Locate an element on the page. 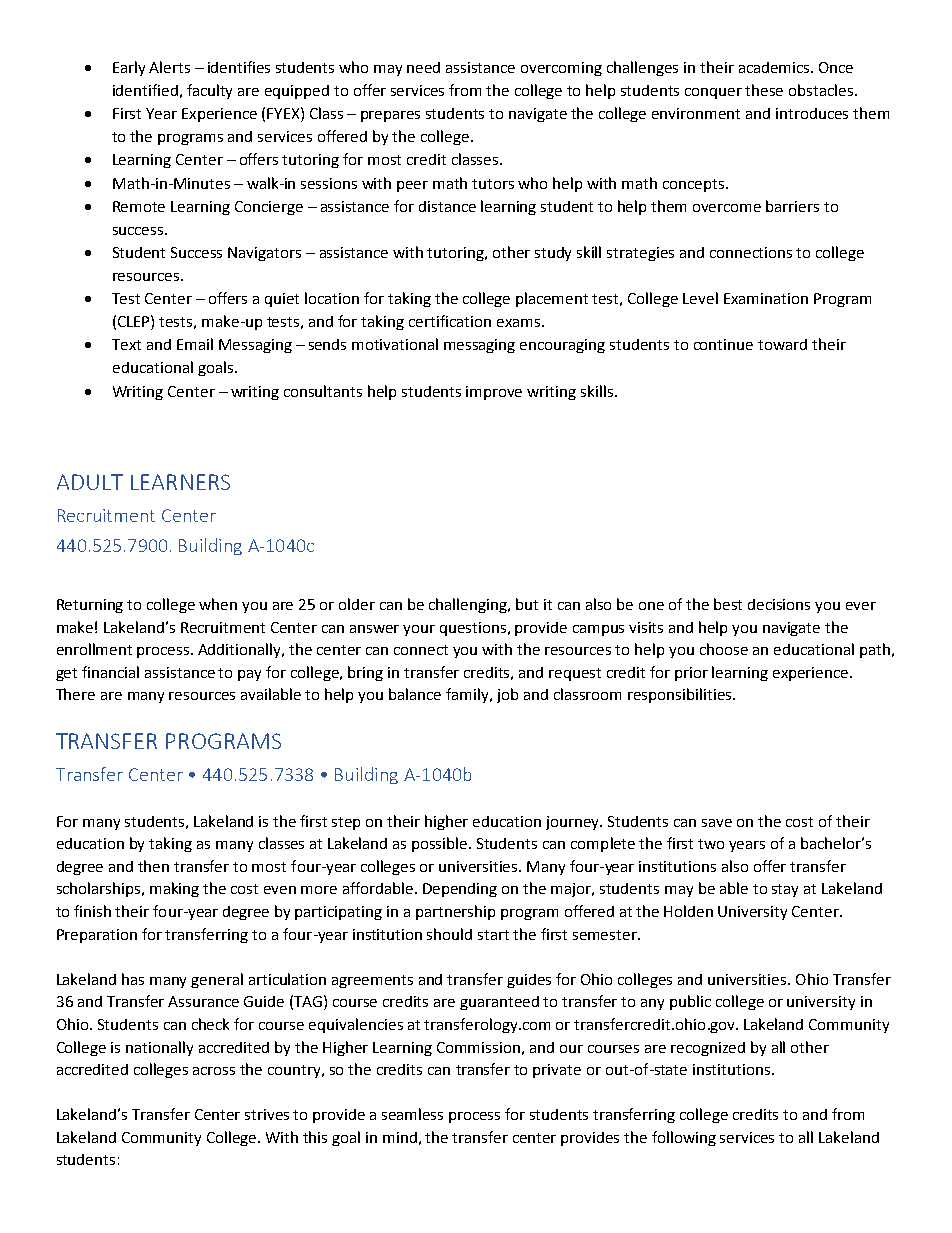 This image has width=952, height=1233. decisions is located at coordinates (779, 604).
